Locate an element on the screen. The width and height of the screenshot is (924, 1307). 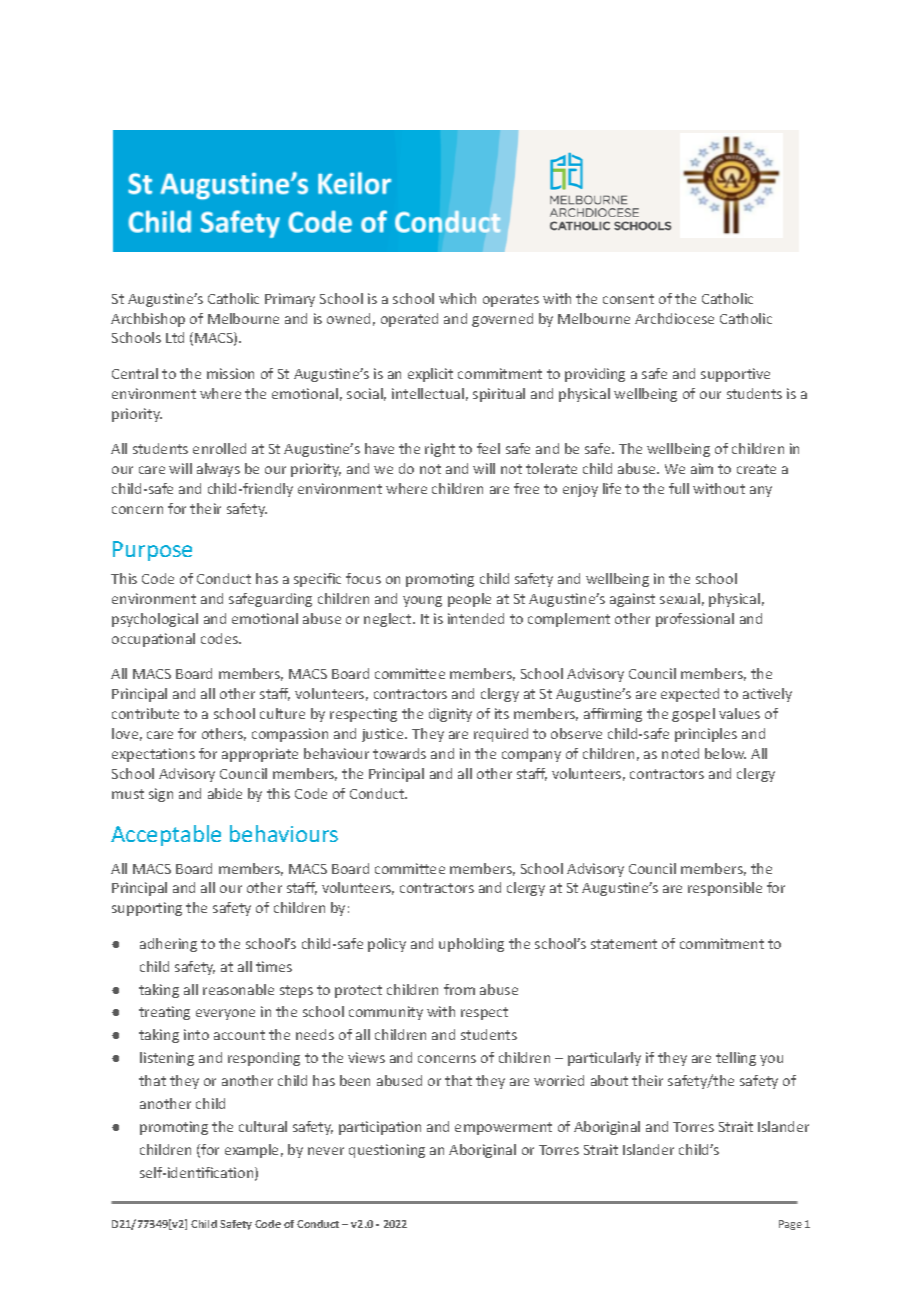
sexual is located at coordinates (680, 598).
